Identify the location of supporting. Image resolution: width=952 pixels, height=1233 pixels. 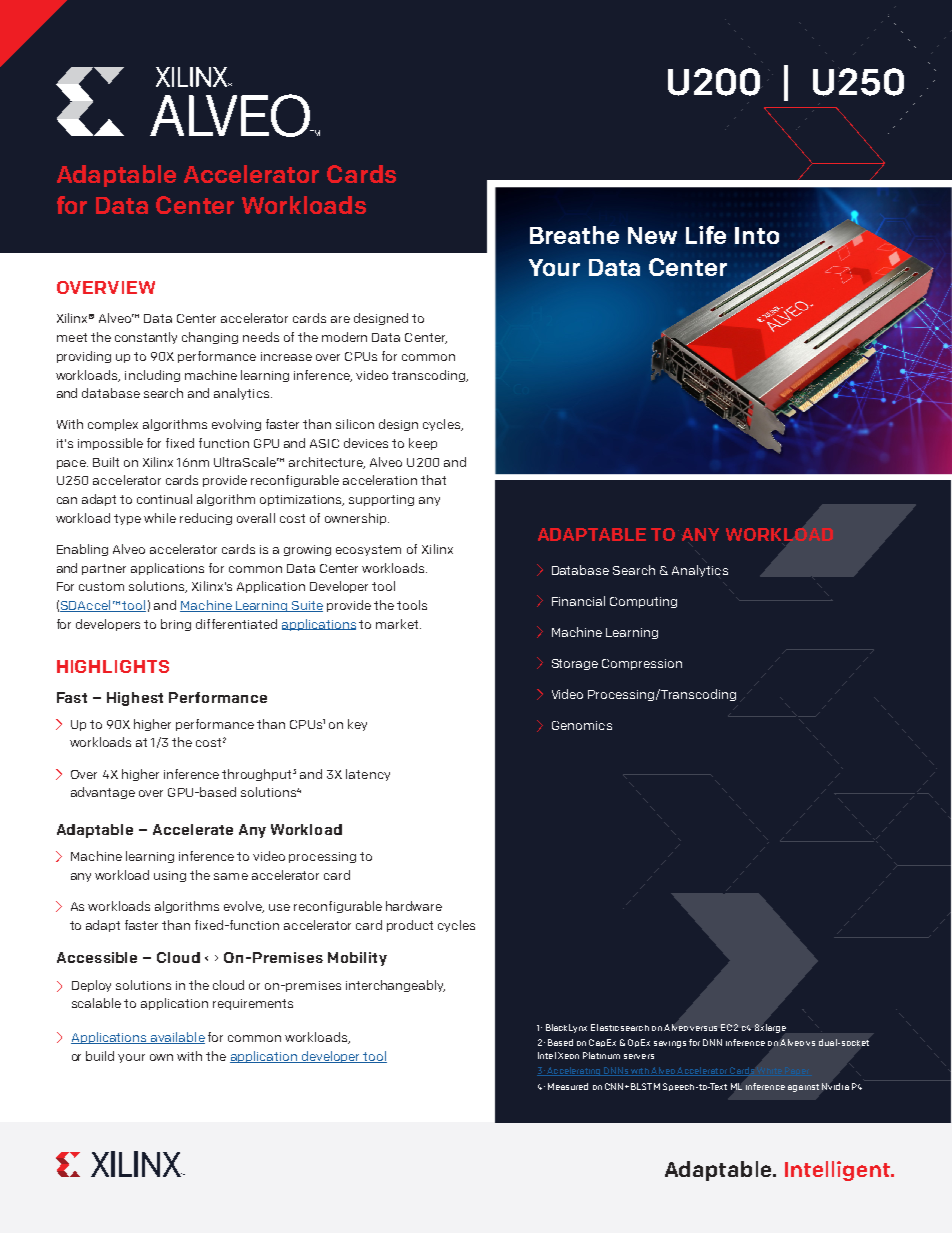
(381, 500).
